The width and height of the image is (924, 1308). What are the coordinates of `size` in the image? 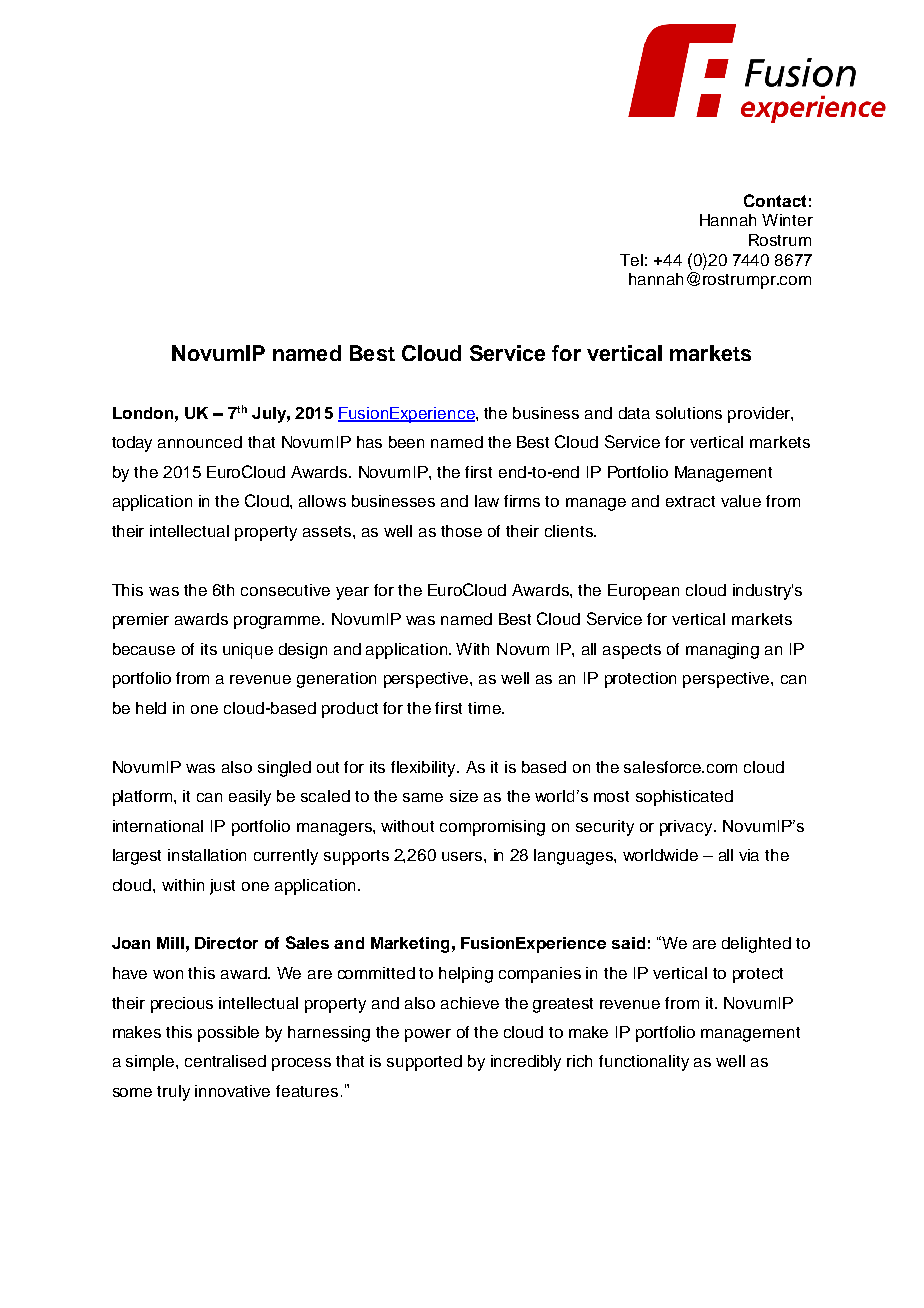 It's located at (464, 796).
